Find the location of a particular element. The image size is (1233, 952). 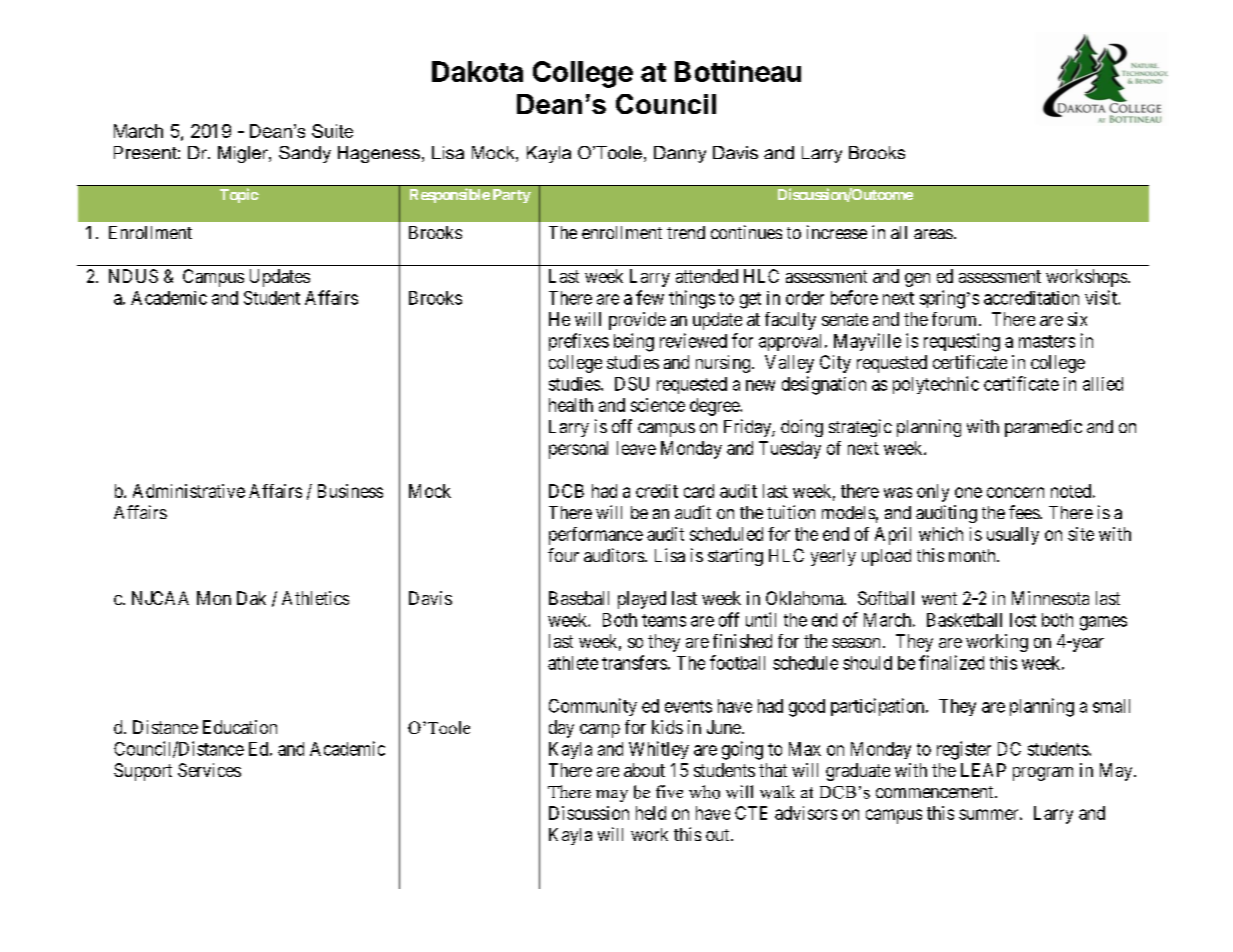

teams is located at coordinates (664, 620).
